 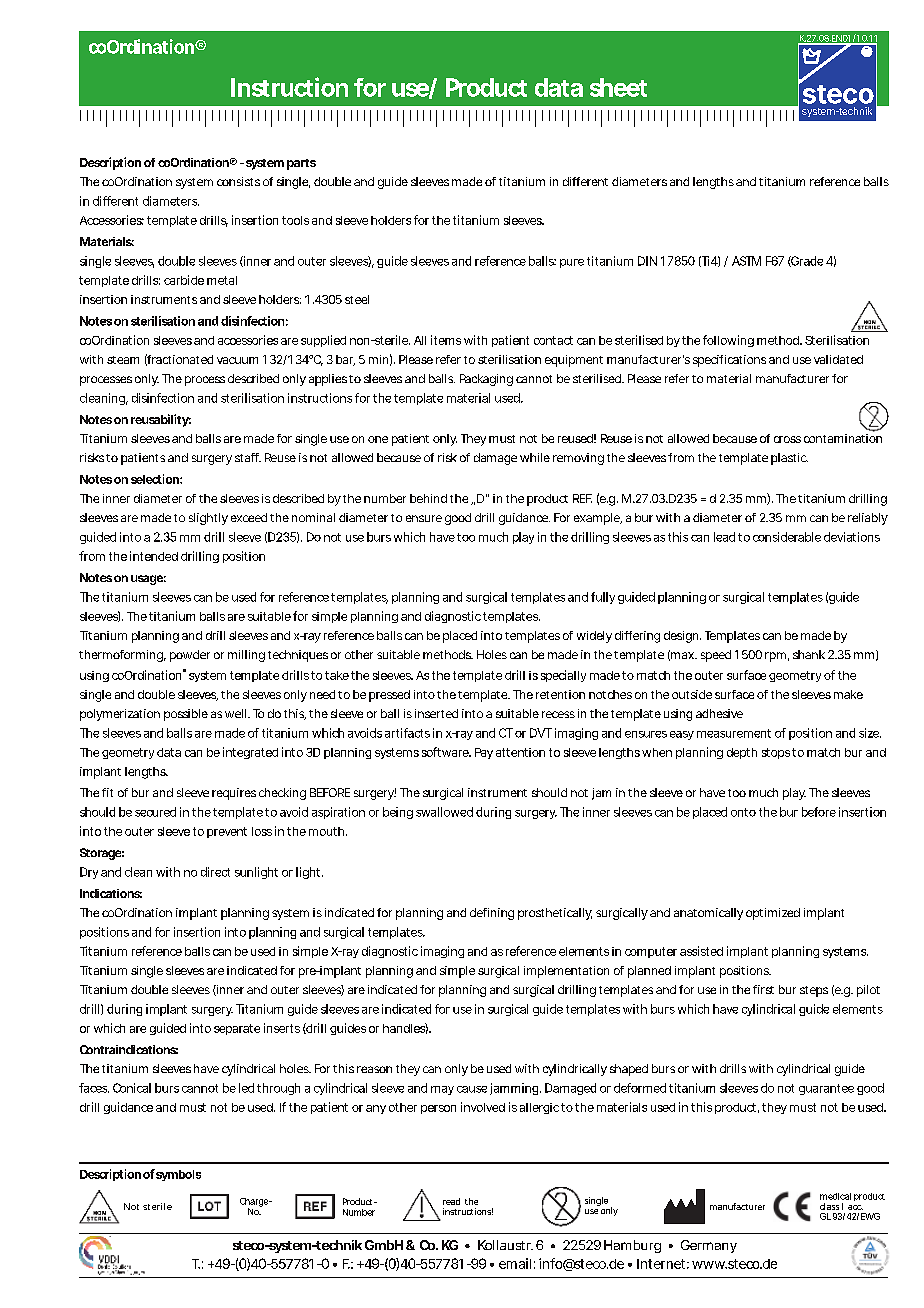 What do you see at coordinates (789, 459) in the page?
I see `plastic` at bounding box center [789, 459].
